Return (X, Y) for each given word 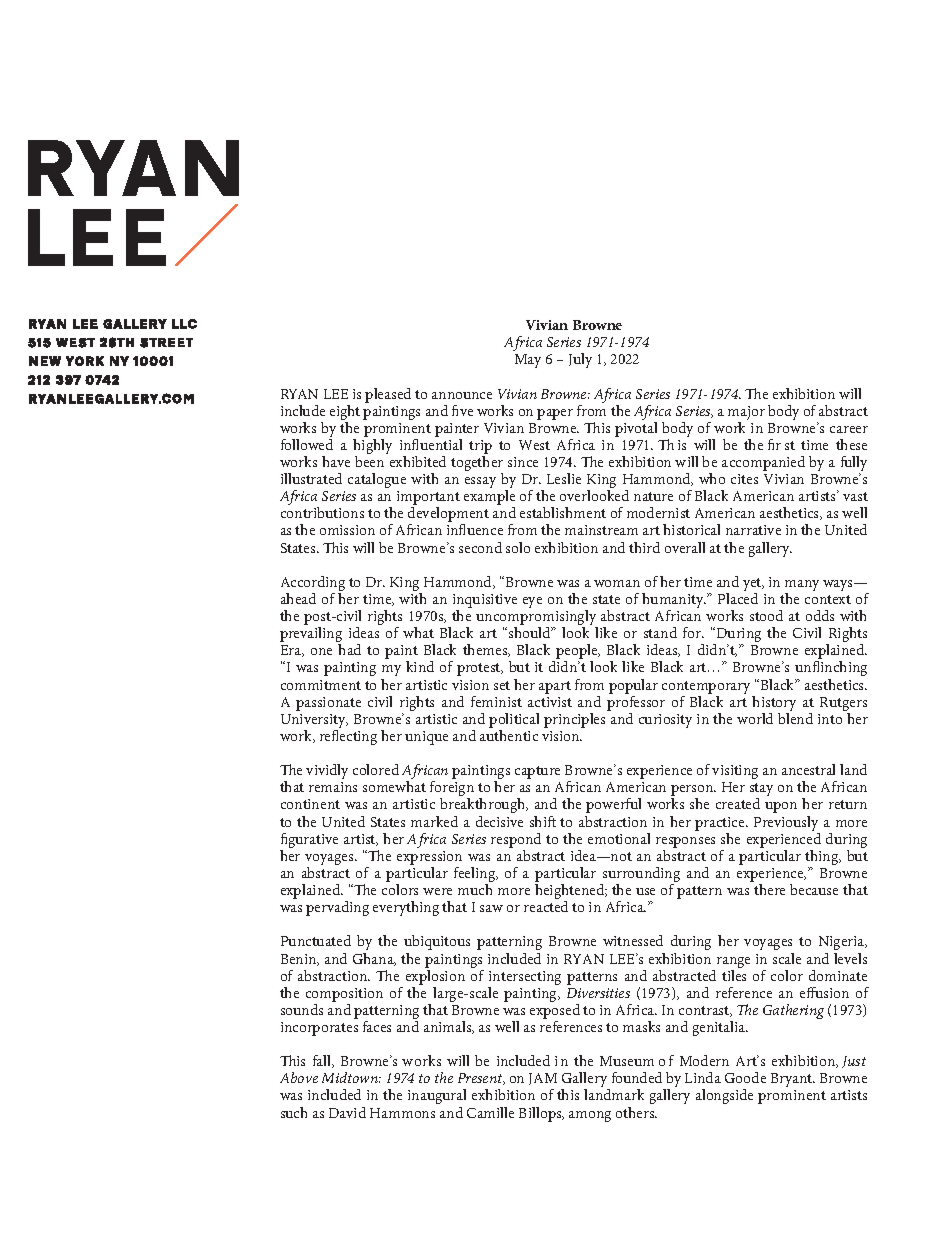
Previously (786, 823)
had (349, 649)
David (347, 1112)
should (531, 632)
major (746, 414)
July (580, 360)
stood (766, 615)
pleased (388, 395)
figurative (309, 842)
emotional (619, 838)
